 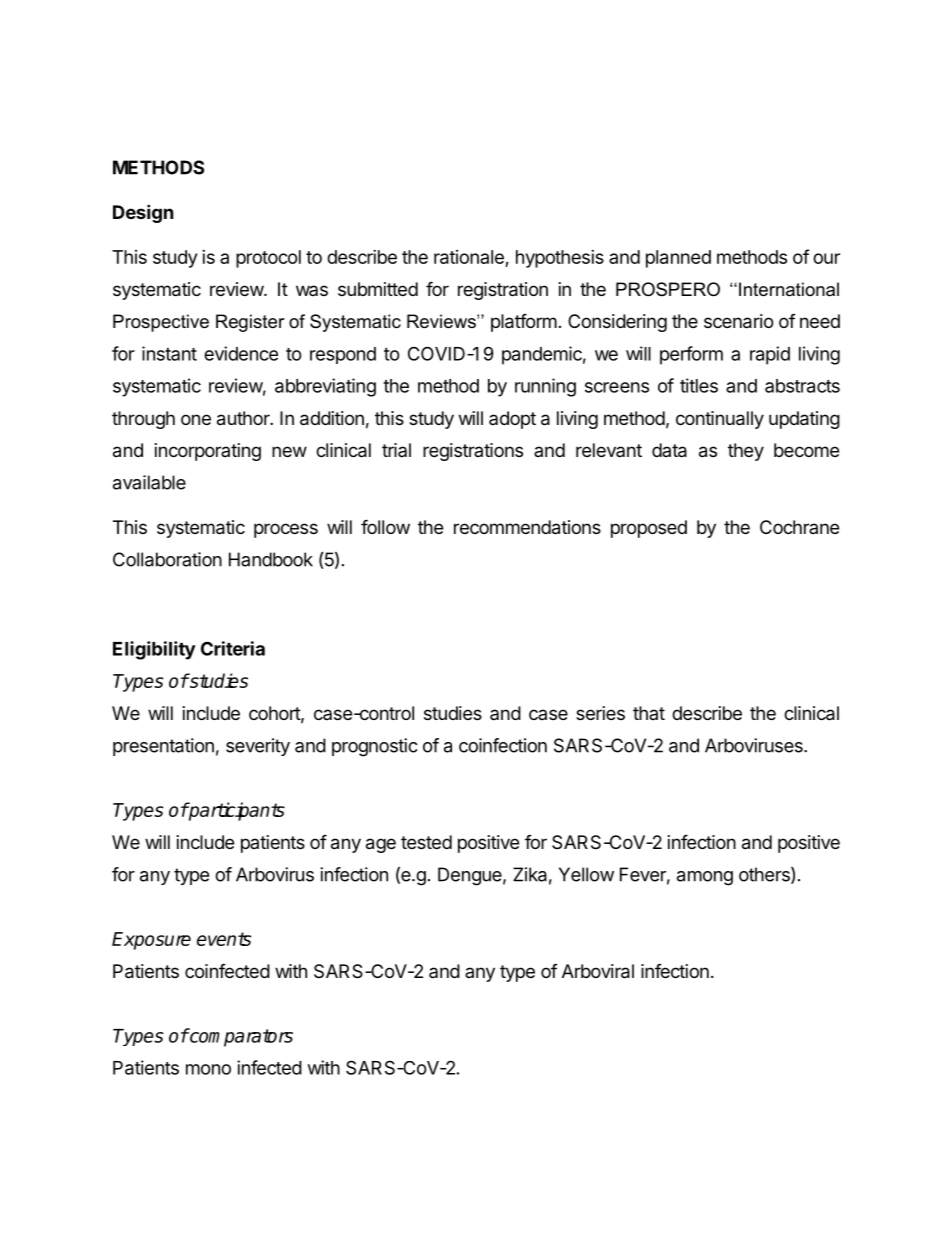 I want to click on rationale, so click(x=469, y=257).
